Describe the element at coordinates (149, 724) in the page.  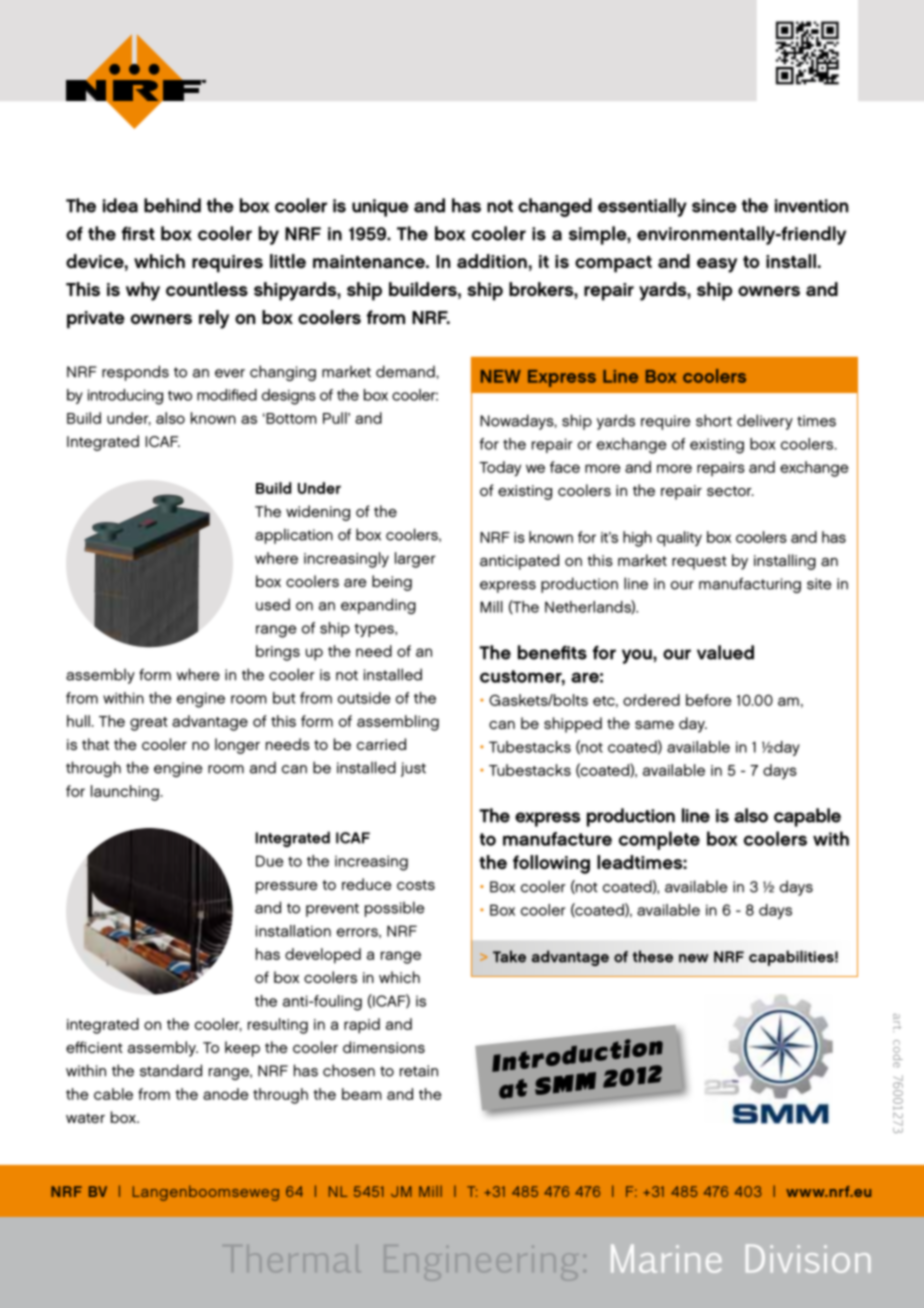
I see `great` at that location.
